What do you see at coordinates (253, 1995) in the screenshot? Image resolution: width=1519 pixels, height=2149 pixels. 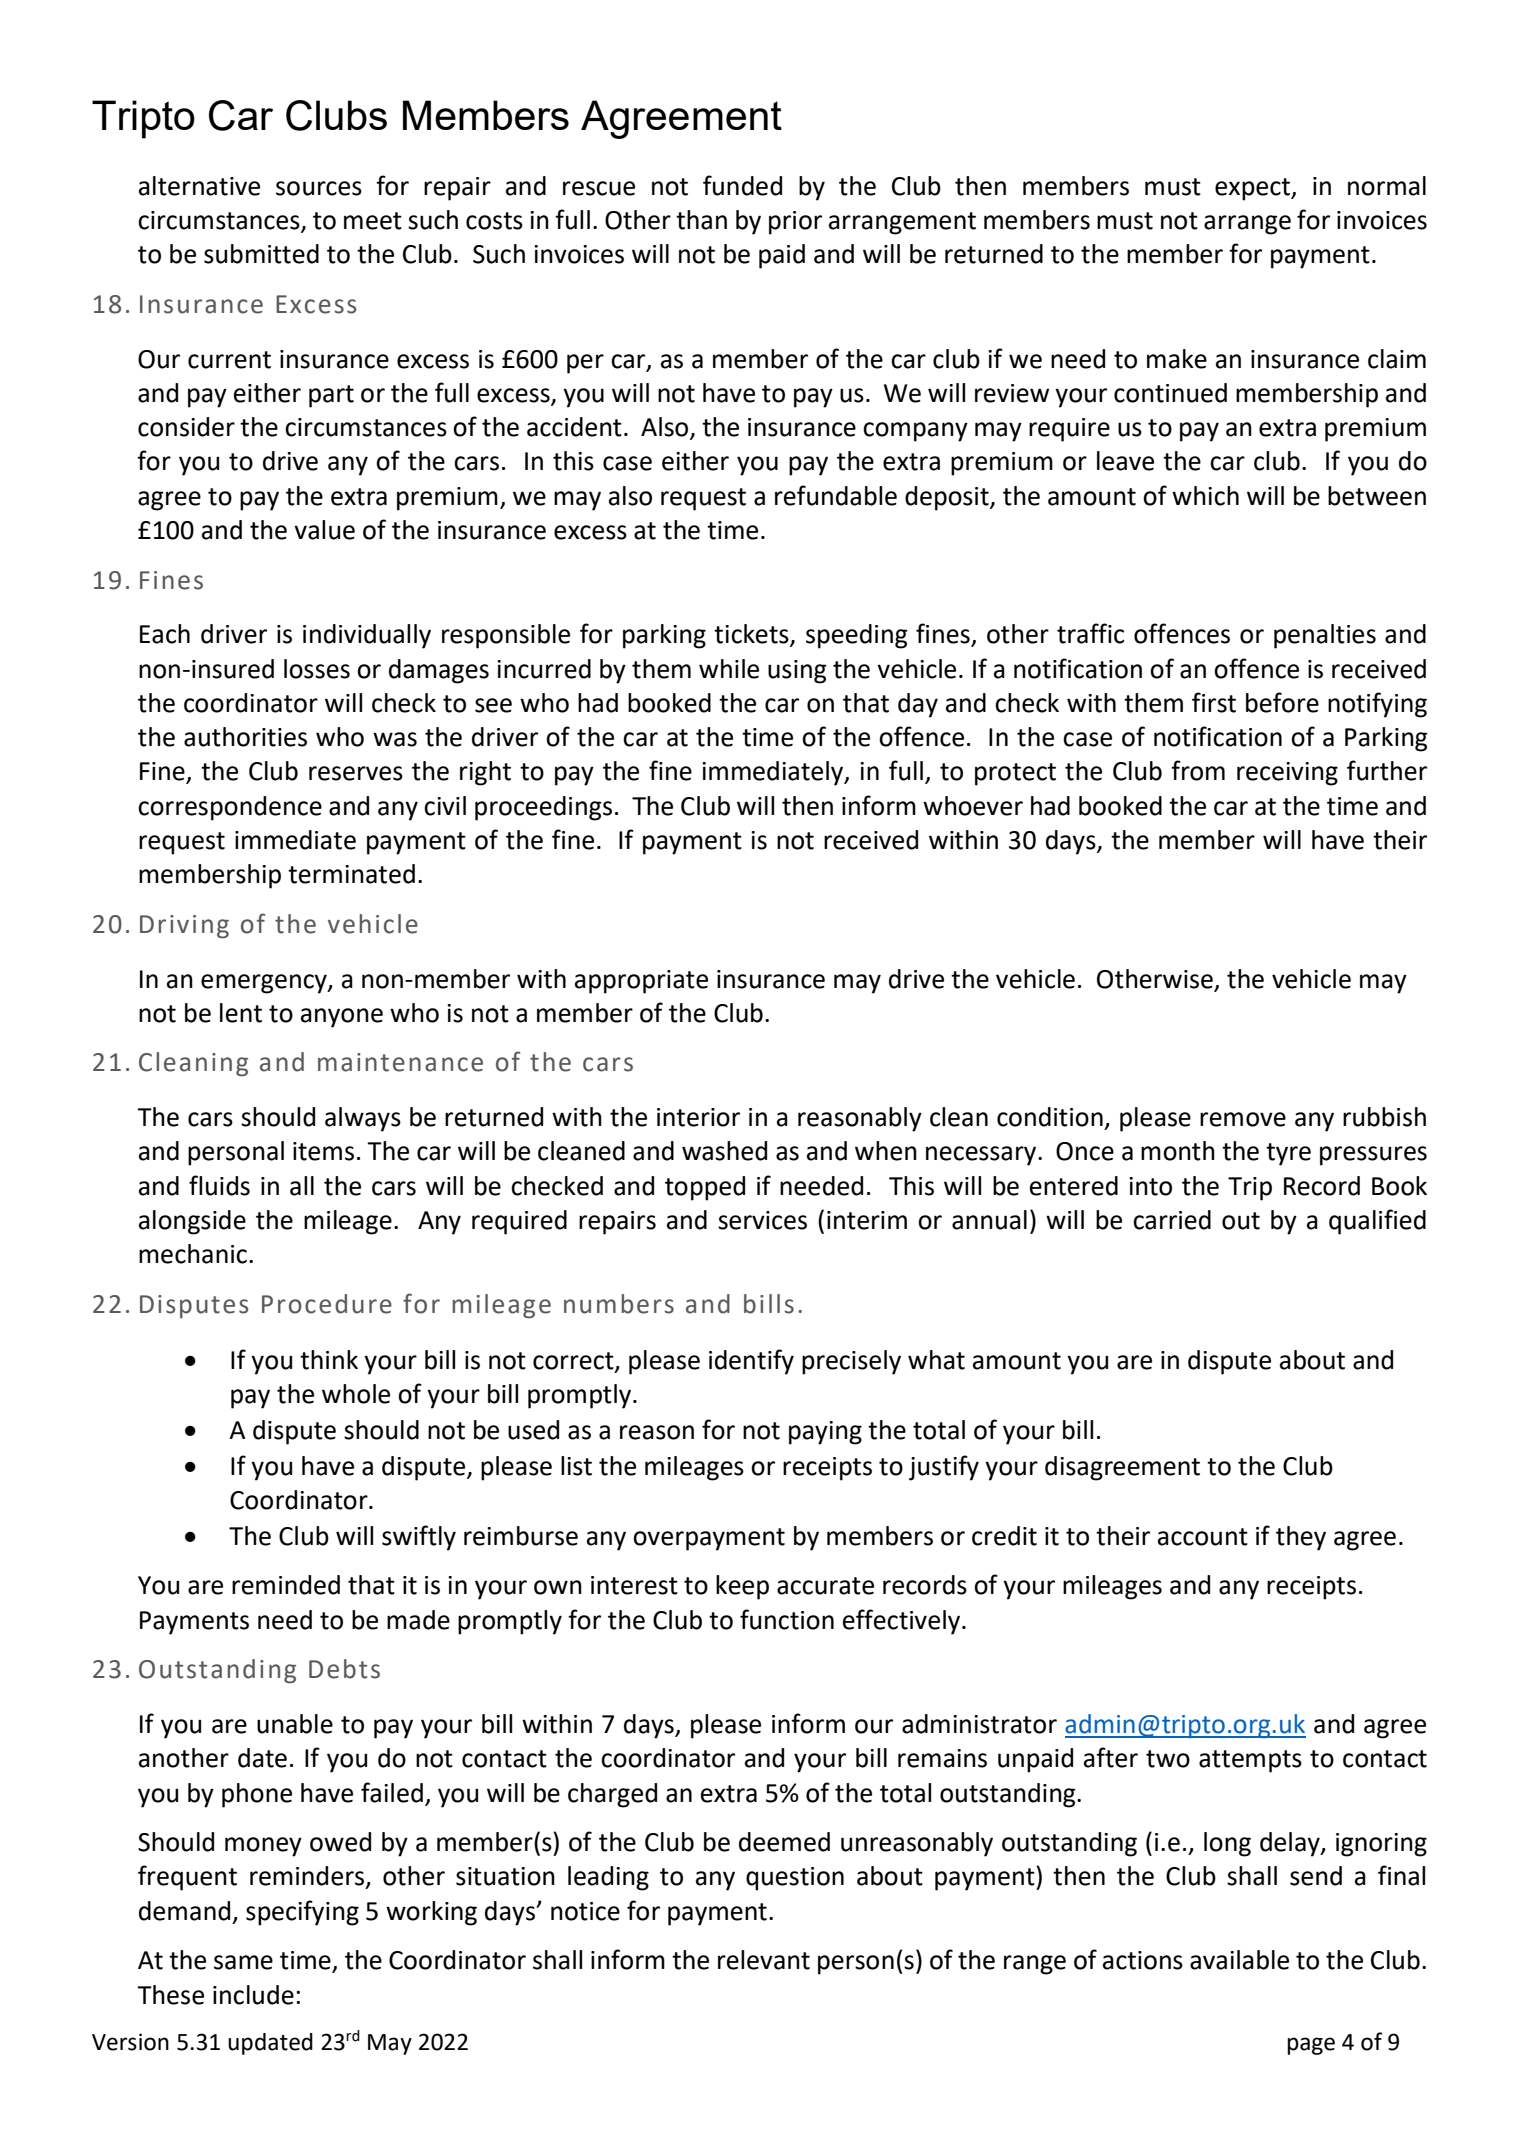 I see `include` at bounding box center [253, 1995].
